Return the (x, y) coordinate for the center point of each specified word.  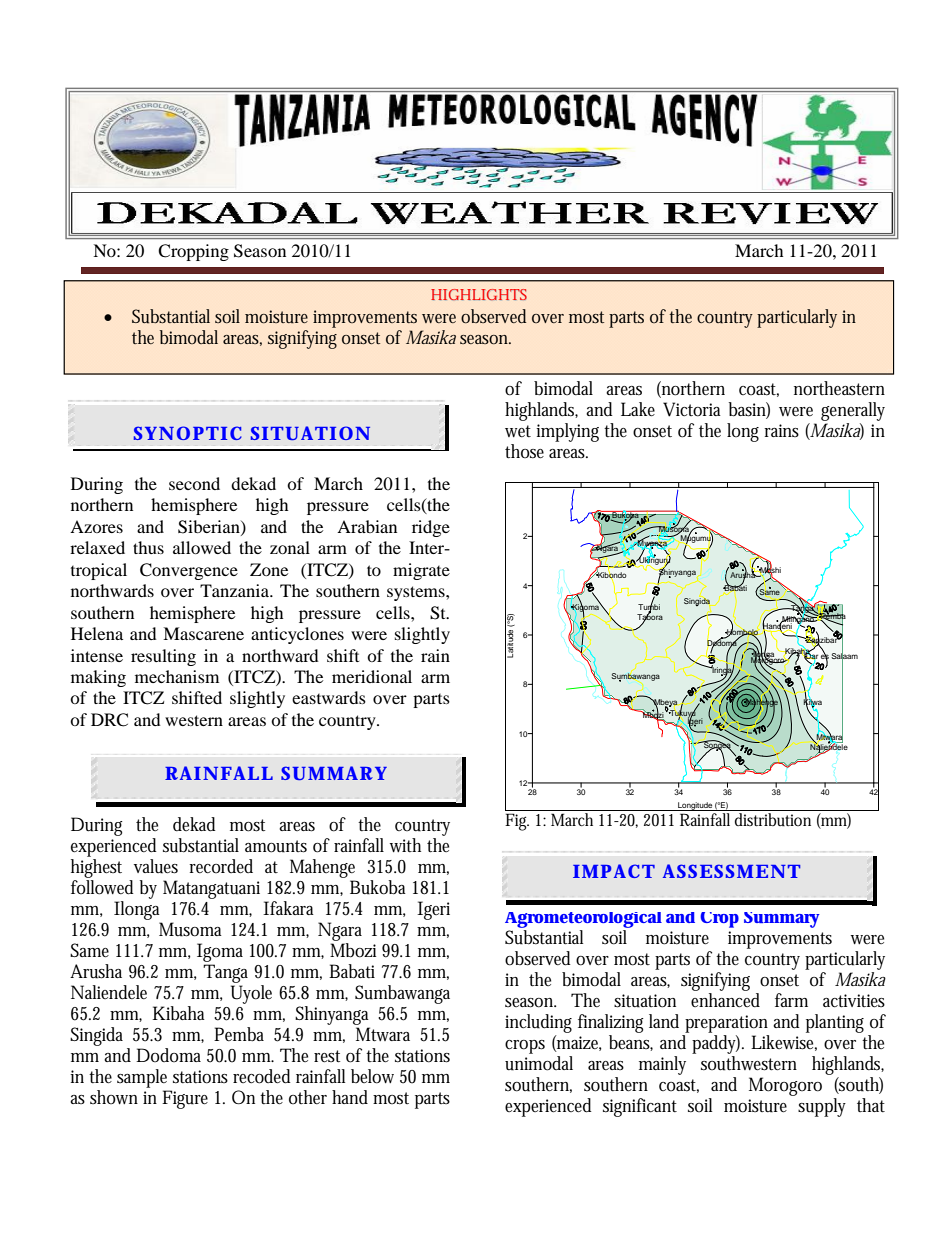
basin (749, 410)
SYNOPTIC (188, 433)
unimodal (539, 1063)
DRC (109, 720)
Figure (185, 1099)
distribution (774, 818)
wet (518, 431)
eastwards (329, 697)
